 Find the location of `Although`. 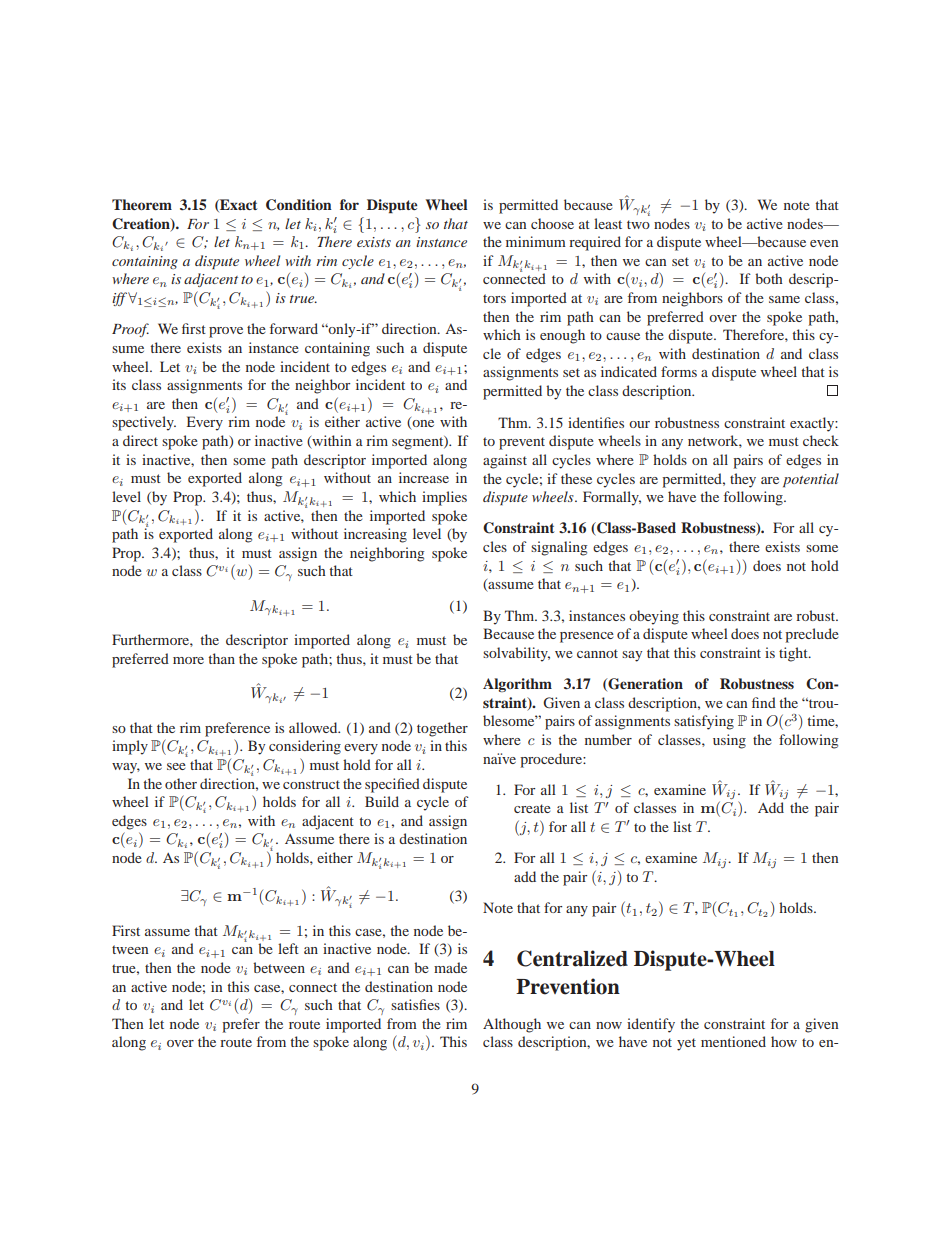

Although is located at coordinates (512, 1025).
